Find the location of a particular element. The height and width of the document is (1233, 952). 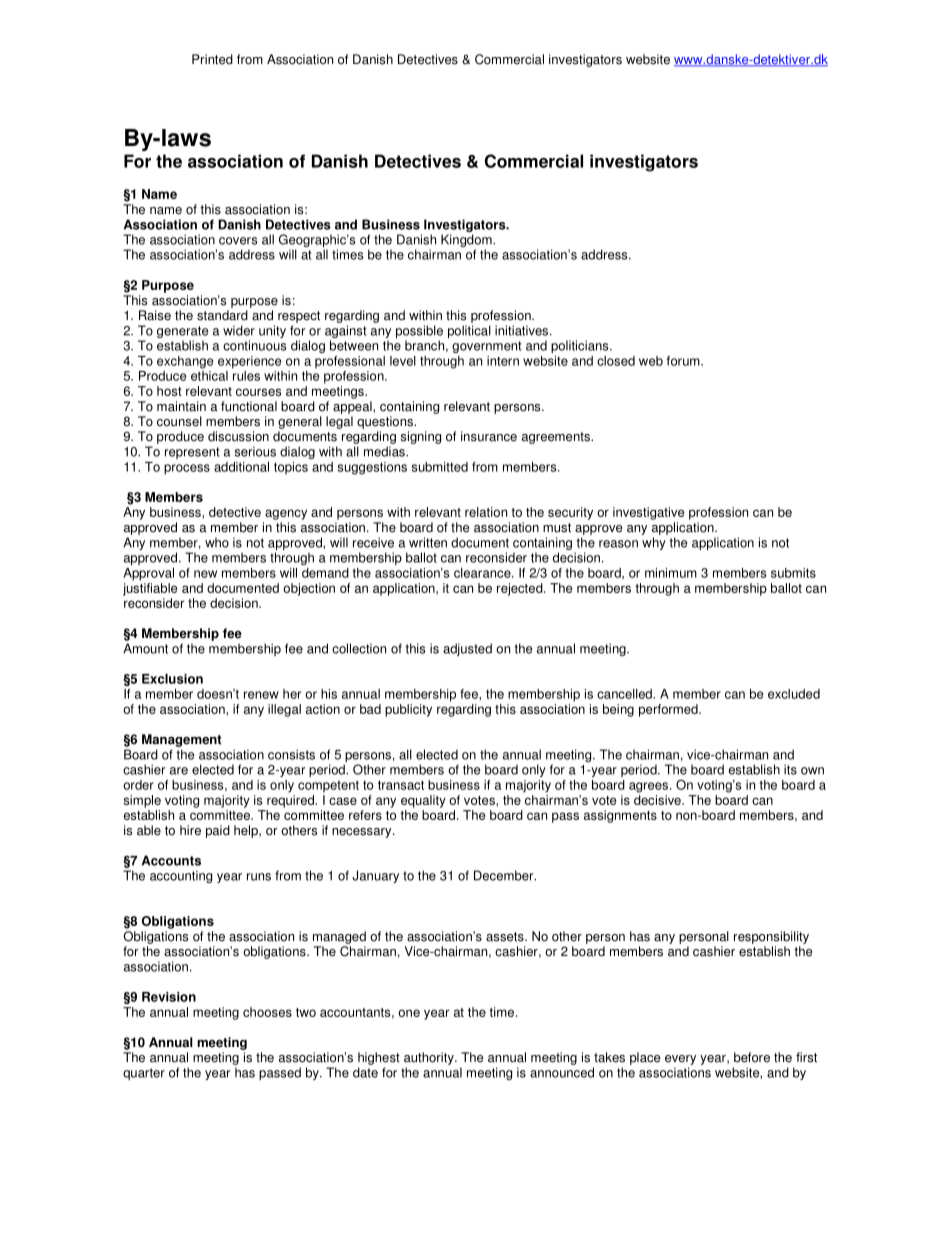

closed is located at coordinates (616, 361).
